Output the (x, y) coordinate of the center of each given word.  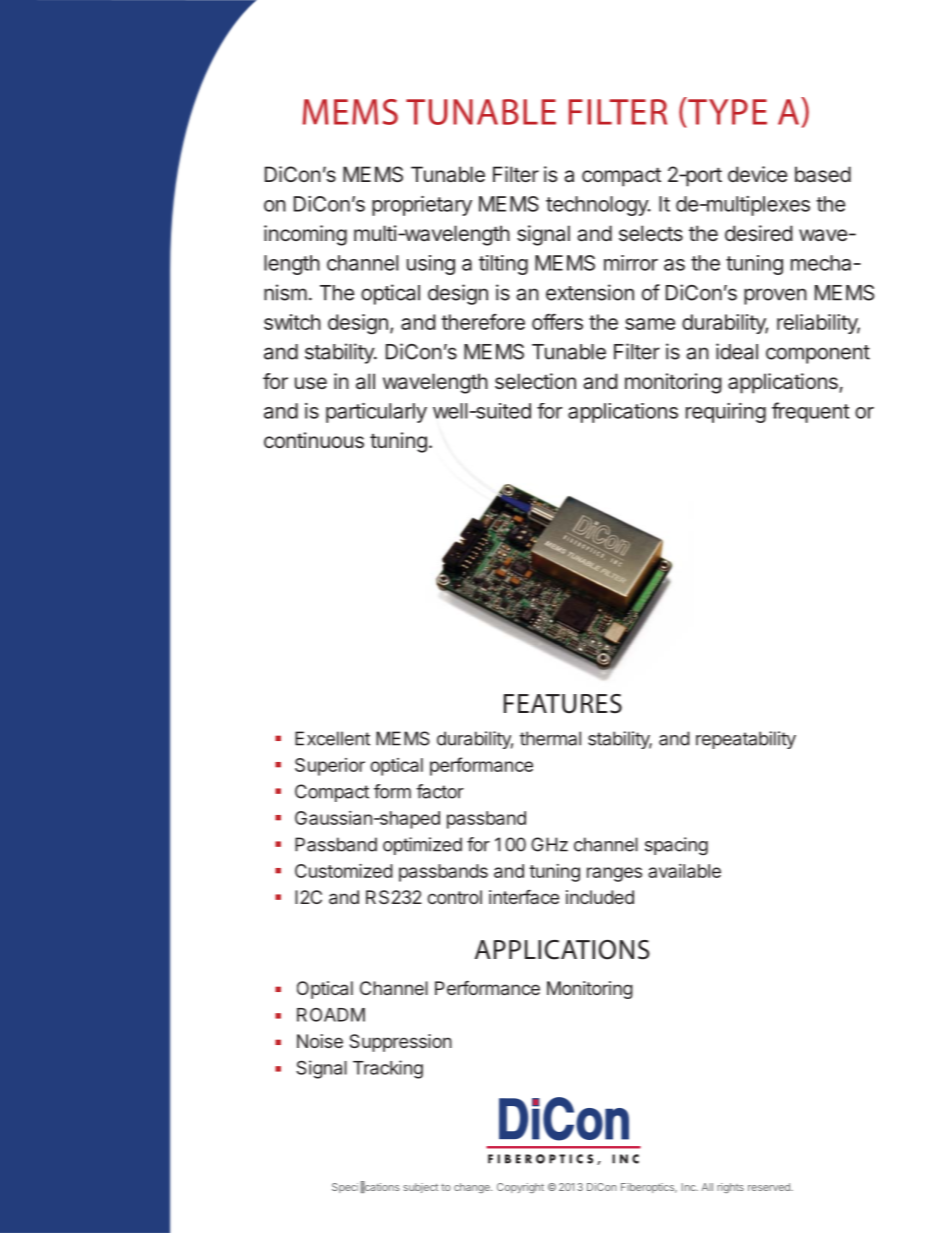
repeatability (746, 740)
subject (420, 1188)
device (757, 174)
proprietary (422, 206)
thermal (550, 738)
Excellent (332, 738)
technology (598, 206)
